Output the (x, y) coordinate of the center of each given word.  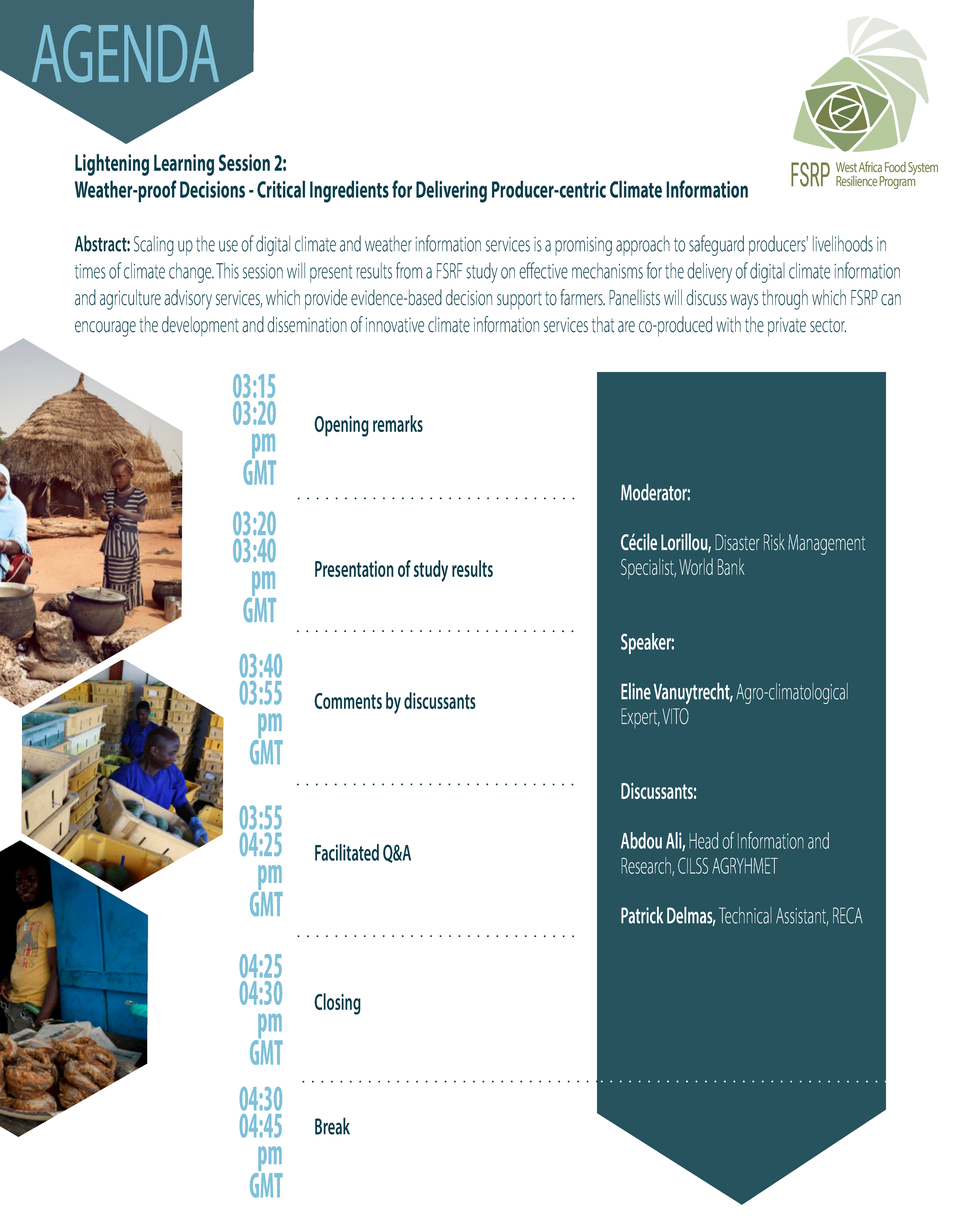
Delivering (451, 191)
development (200, 326)
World (696, 566)
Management (826, 544)
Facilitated (347, 852)
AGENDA (125, 53)
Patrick (642, 915)
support (519, 300)
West (846, 167)
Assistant (802, 917)
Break (332, 1126)
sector (828, 326)
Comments (348, 701)
